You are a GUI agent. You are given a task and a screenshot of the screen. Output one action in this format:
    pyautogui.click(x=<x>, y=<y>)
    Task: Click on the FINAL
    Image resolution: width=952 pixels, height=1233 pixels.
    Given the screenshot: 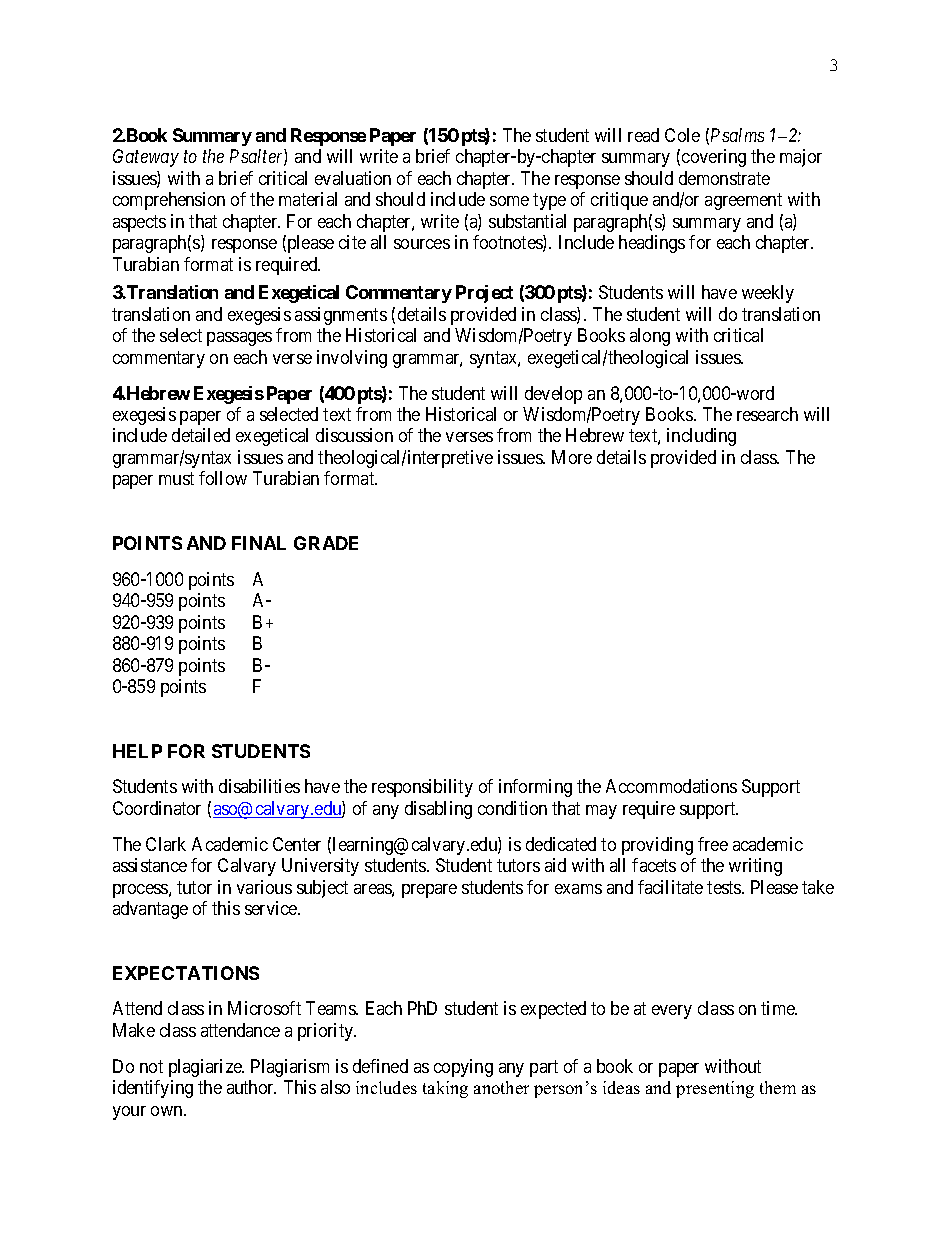 What is the action you would take?
    pyautogui.click(x=259, y=543)
